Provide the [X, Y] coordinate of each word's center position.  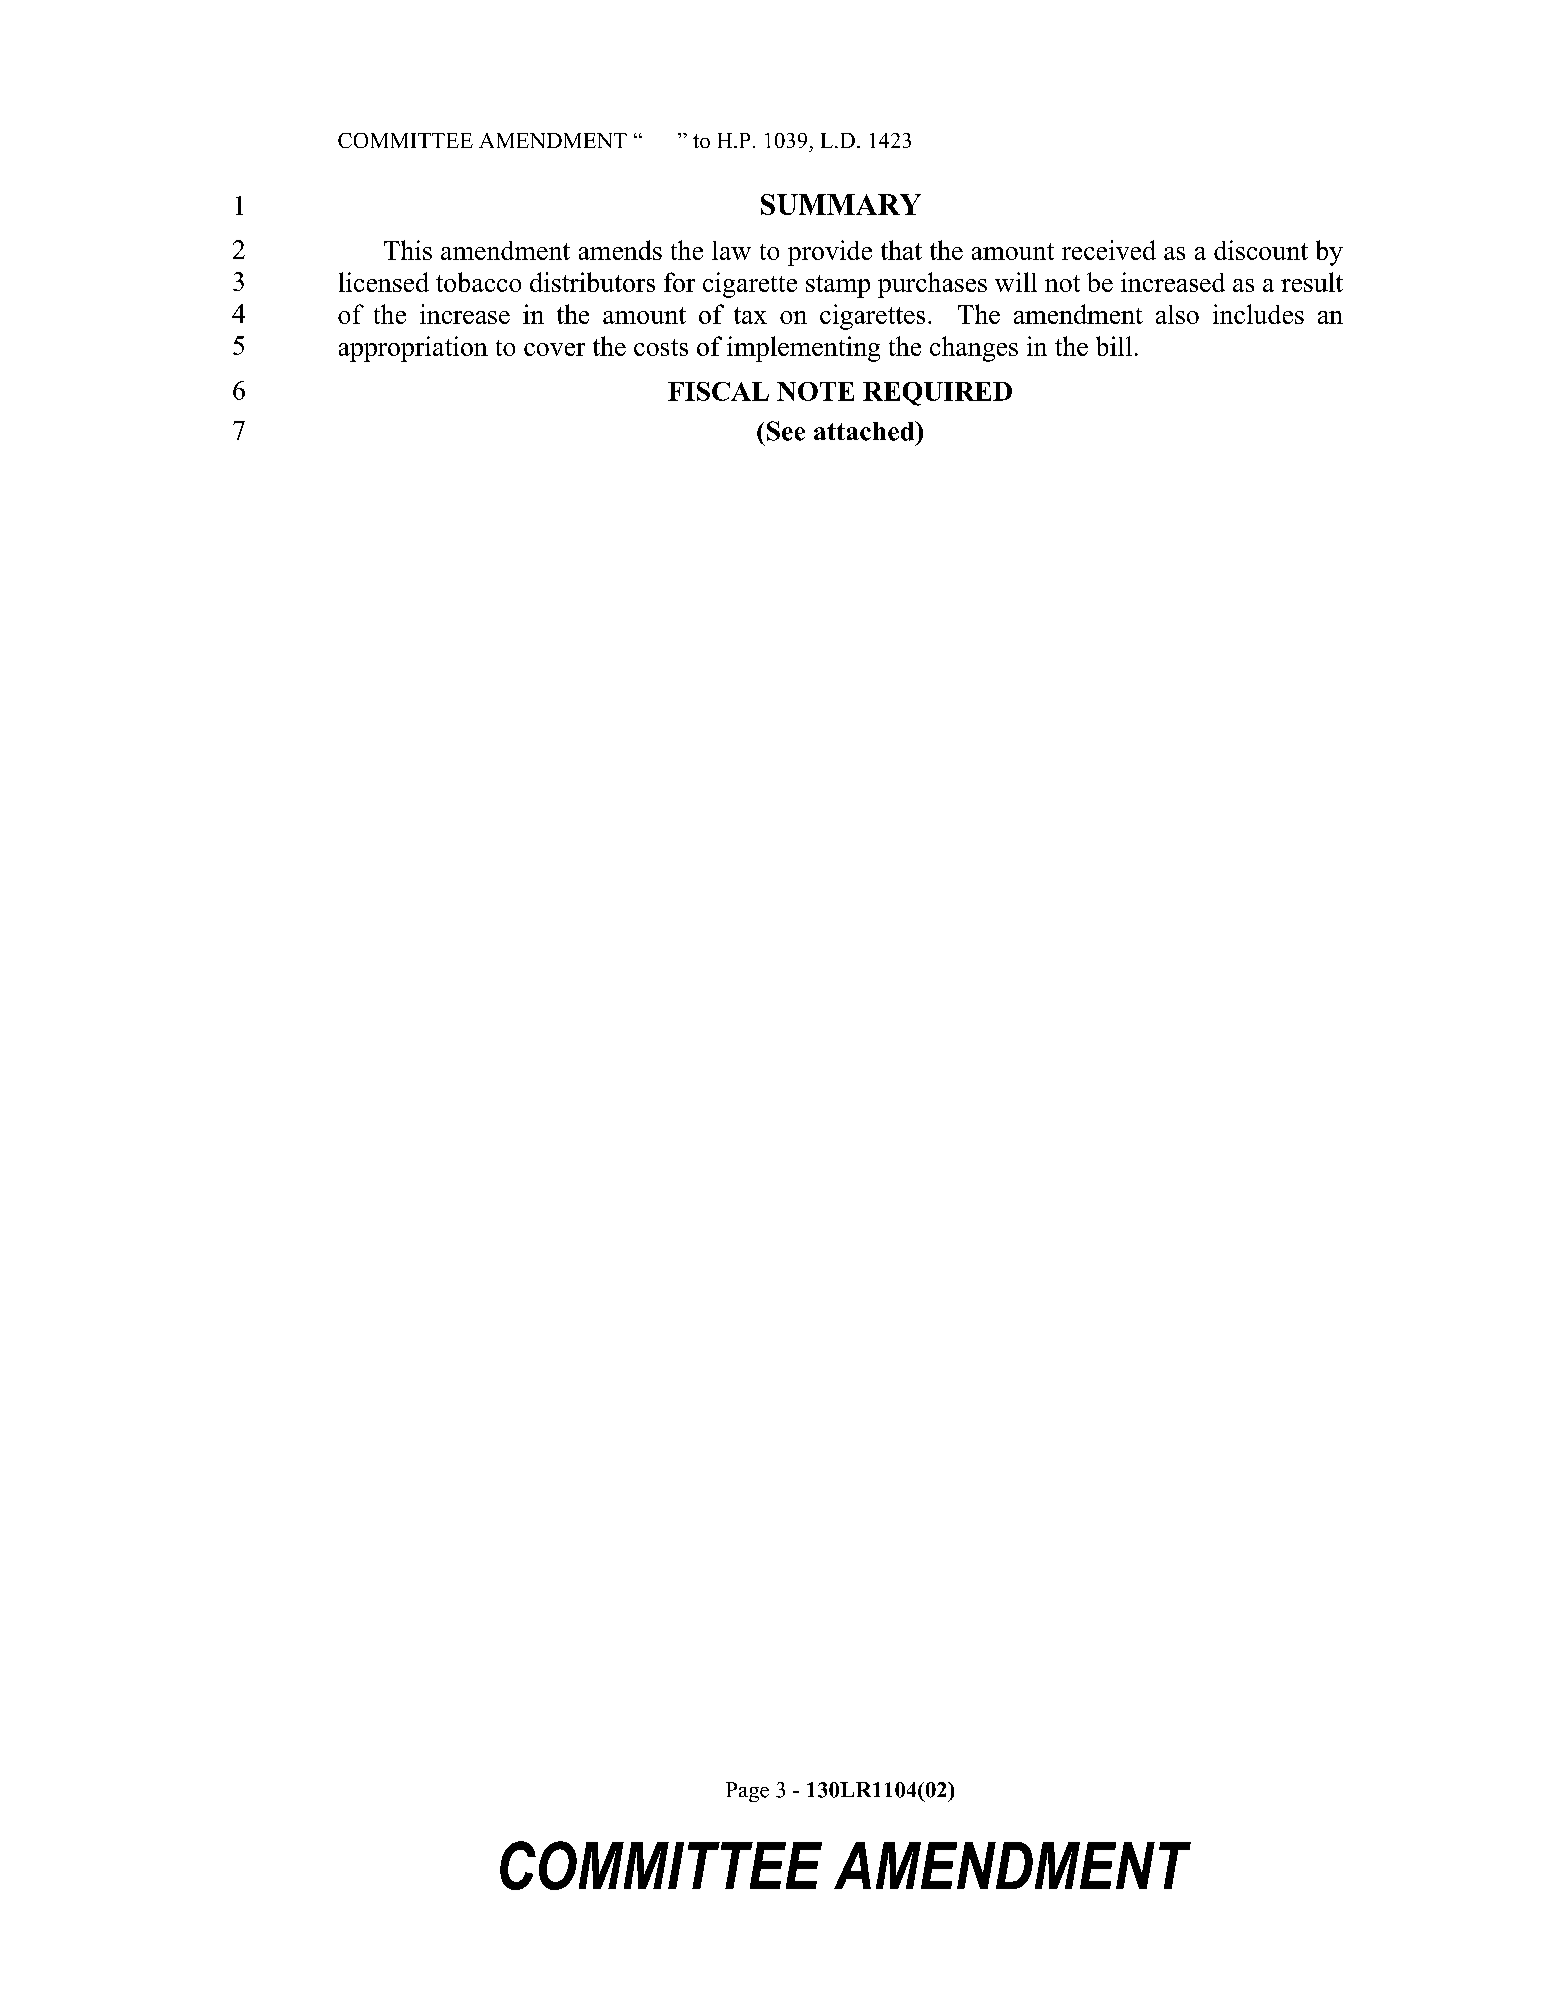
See [786, 431]
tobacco [478, 282]
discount [1261, 250]
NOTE [815, 391]
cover [554, 349]
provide [830, 253]
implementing [803, 349]
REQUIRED [937, 394]
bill [1114, 346]
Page [747, 1792]
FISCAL [718, 391]
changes [974, 349]
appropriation [413, 349]
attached [865, 431]
